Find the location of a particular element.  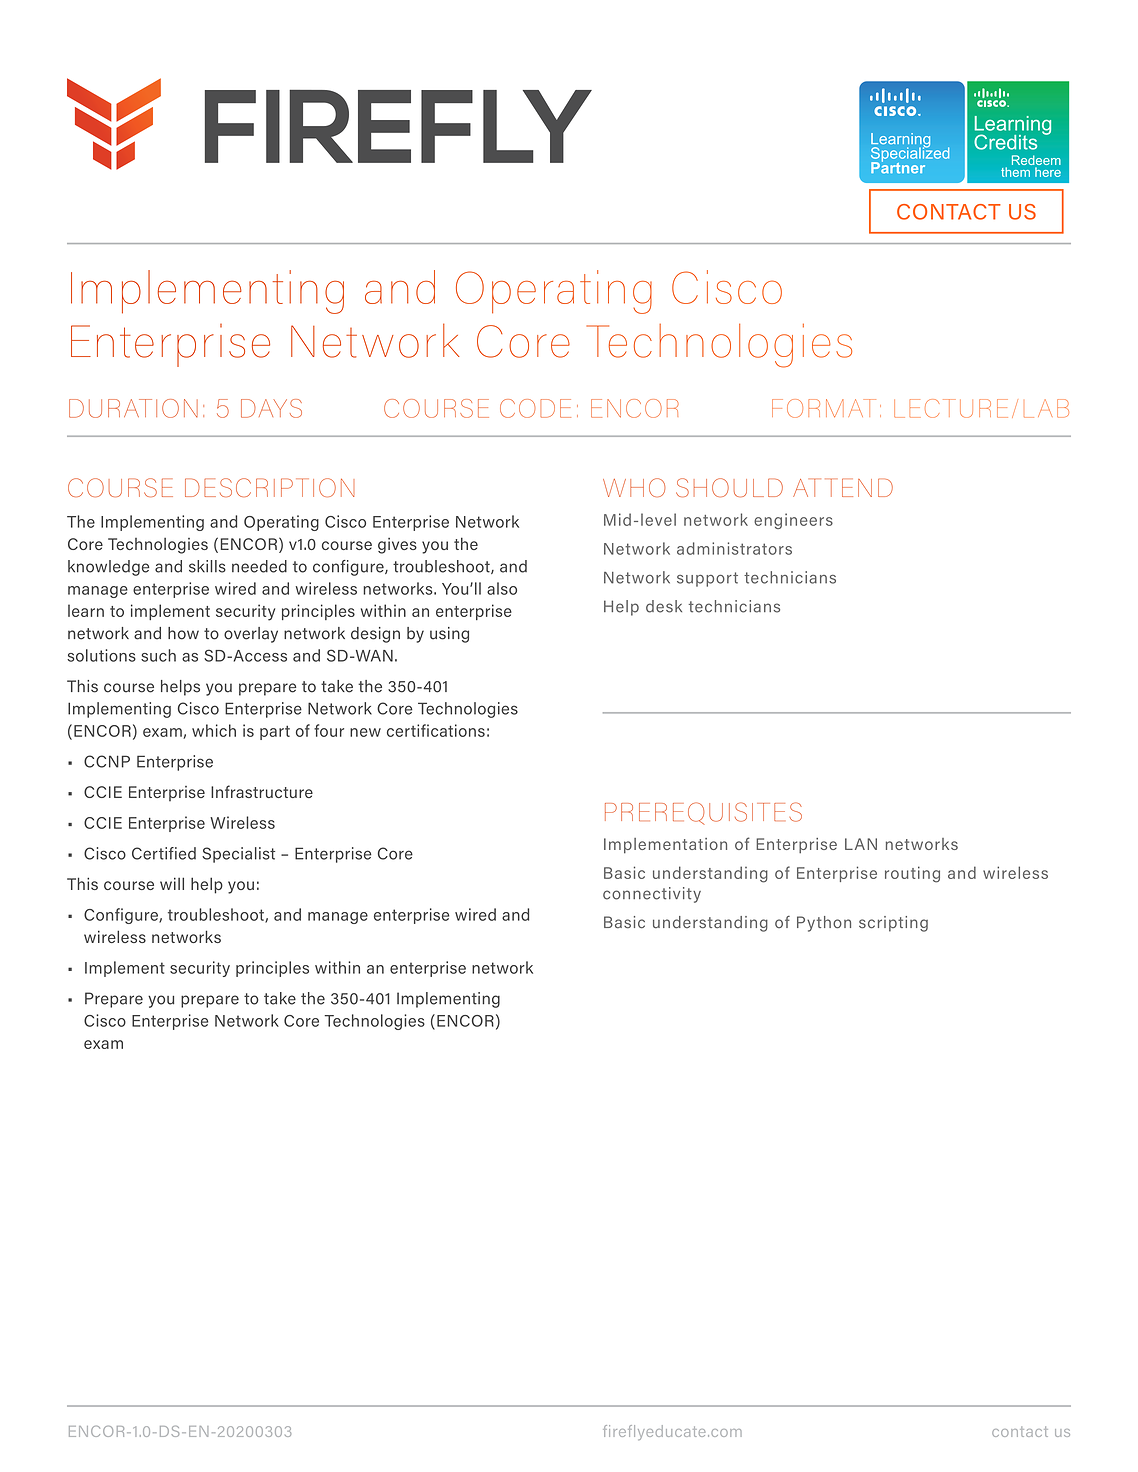

using is located at coordinates (449, 635).
